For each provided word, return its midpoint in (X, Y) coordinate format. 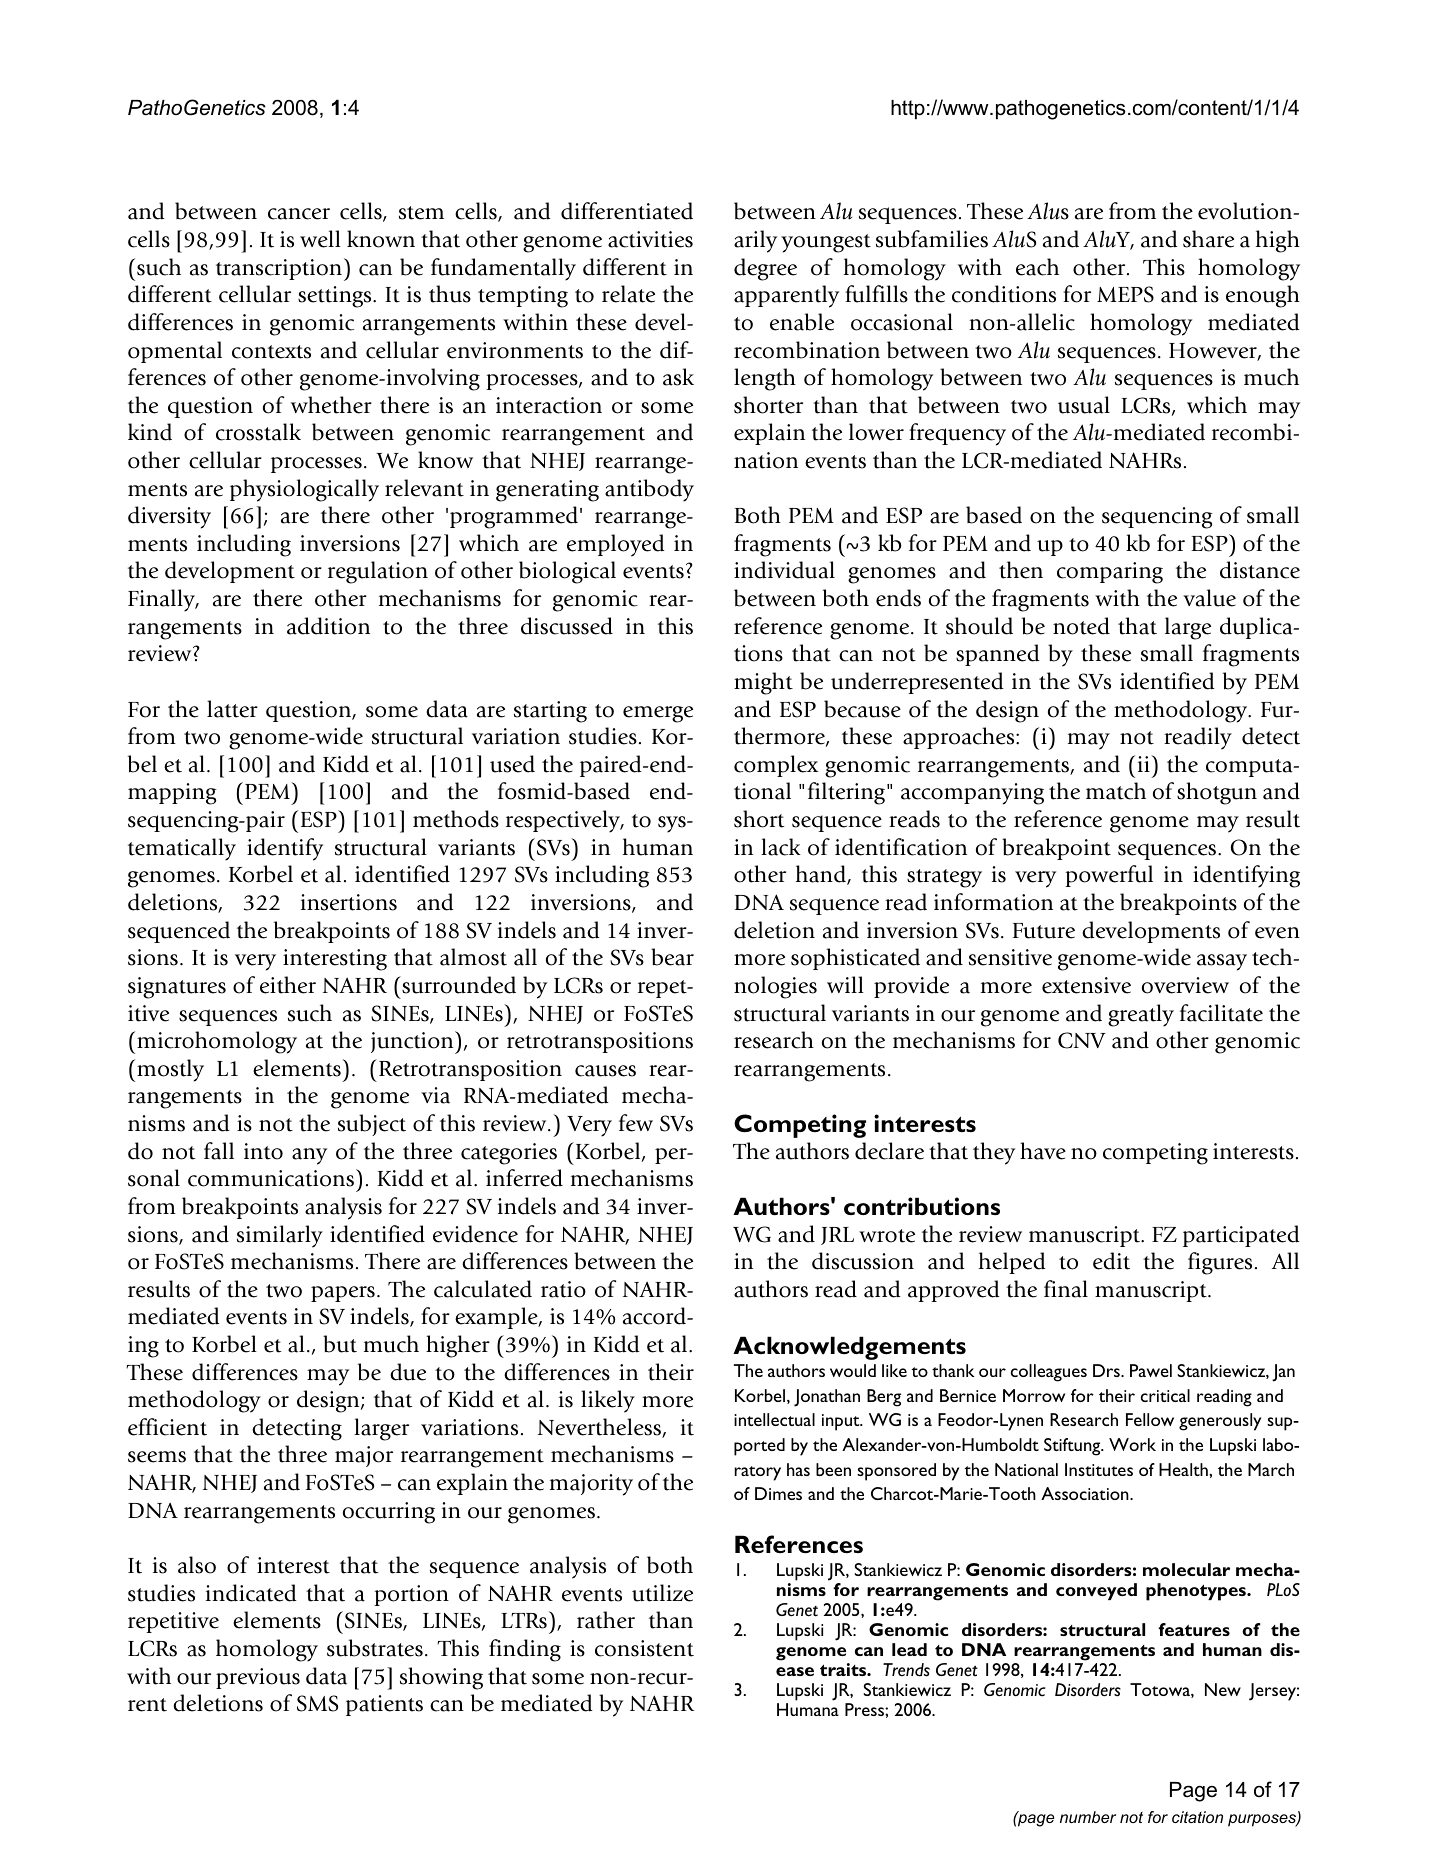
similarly (280, 1236)
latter (232, 709)
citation (1197, 1817)
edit (1111, 1261)
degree (765, 269)
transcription (279, 269)
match (1116, 791)
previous (258, 1678)
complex (776, 766)
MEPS (1125, 294)
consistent (644, 1648)
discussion (863, 1261)
